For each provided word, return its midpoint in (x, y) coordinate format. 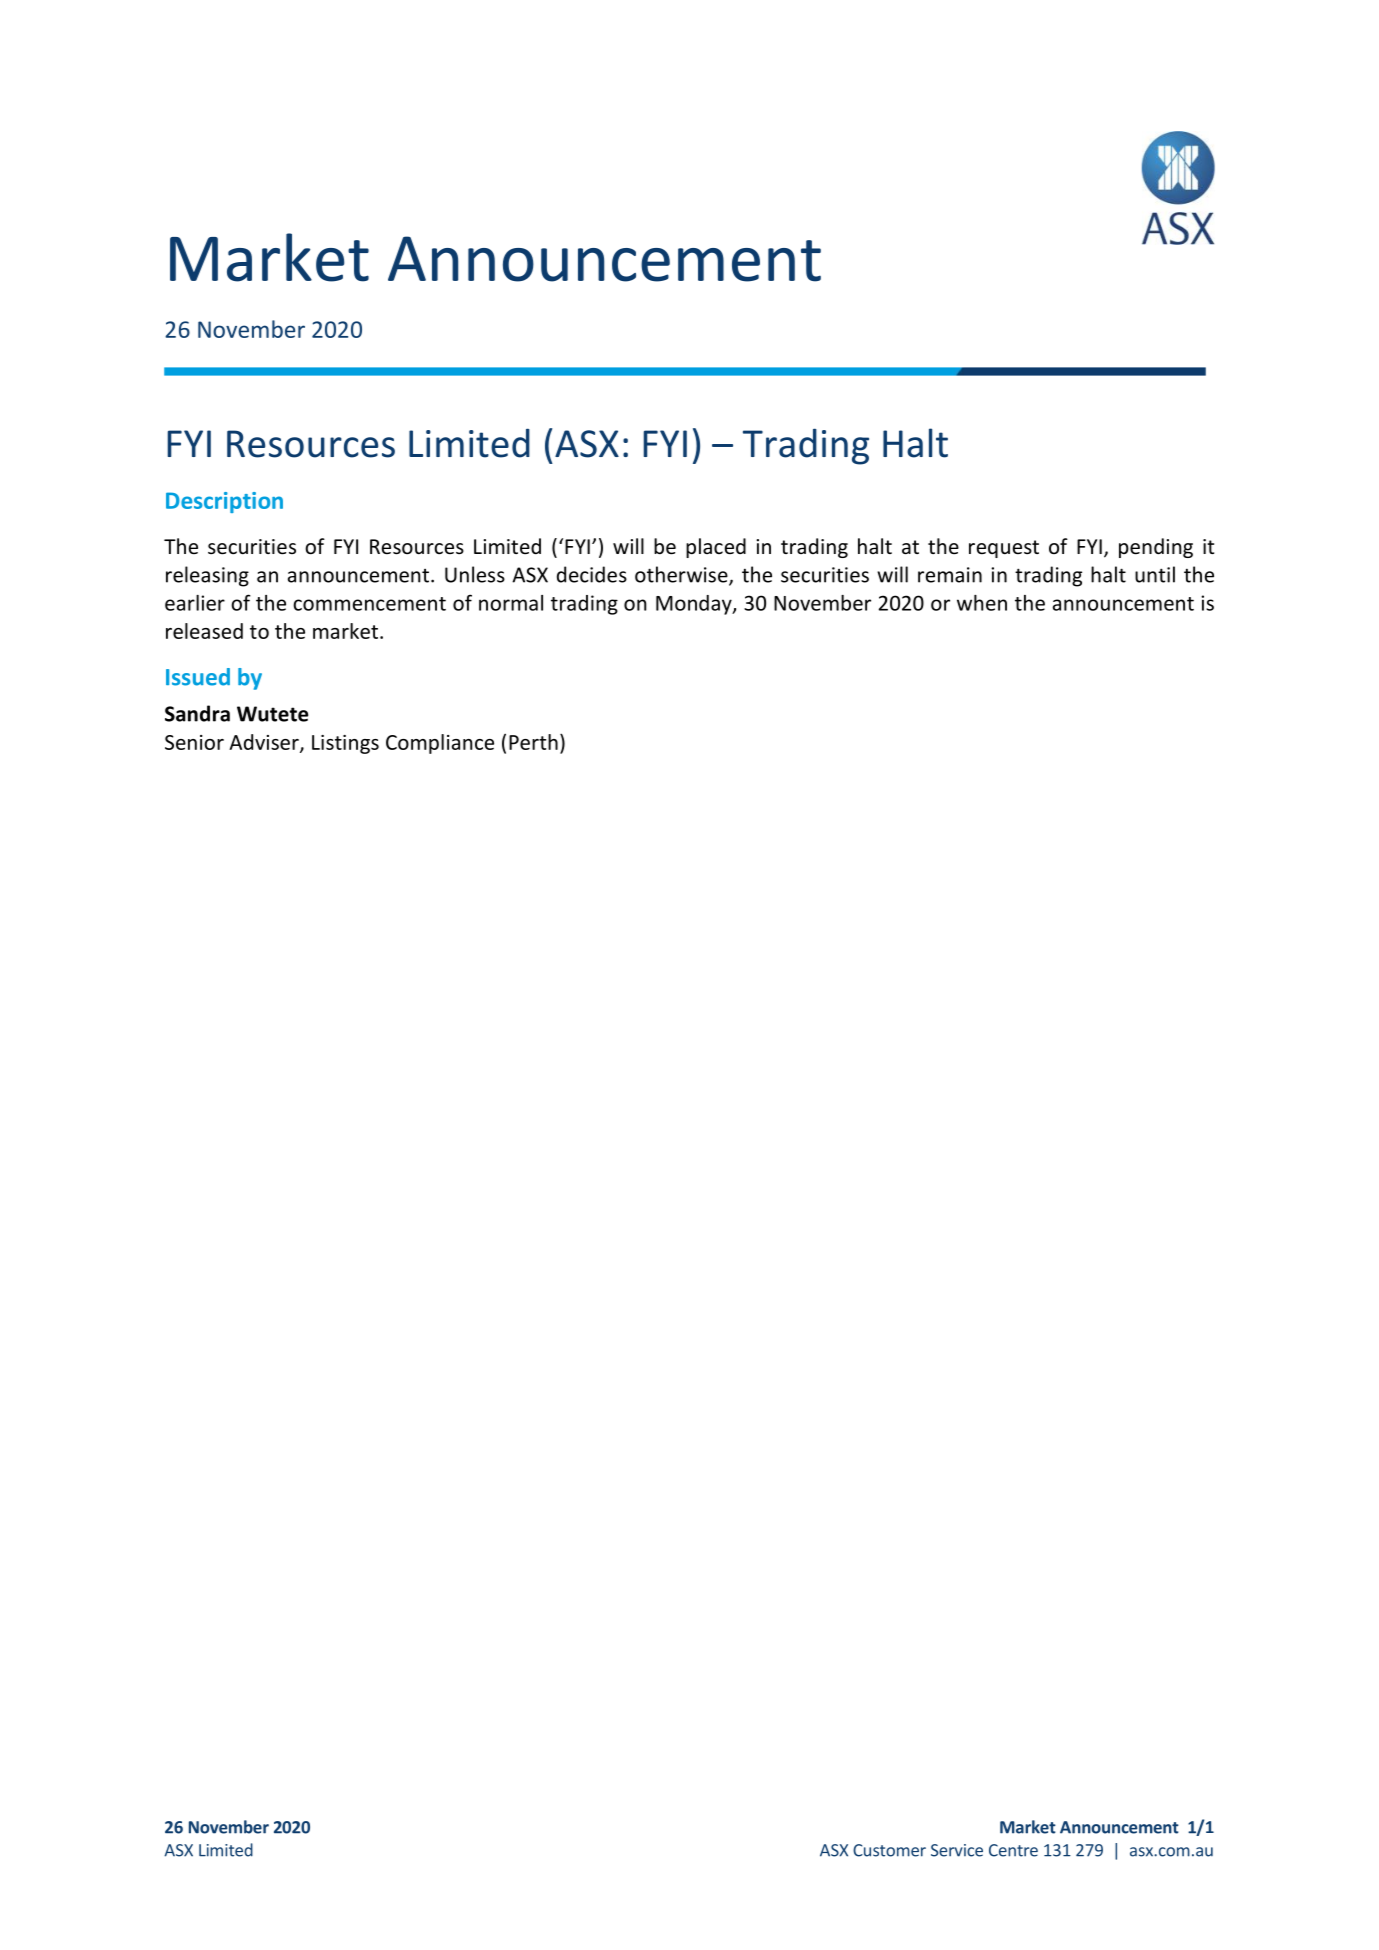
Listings (345, 744)
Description (224, 502)
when (982, 603)
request (1004, 549)
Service (957, 1850)
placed (716, 548)
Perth (533, 742)
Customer (889, 1850)
